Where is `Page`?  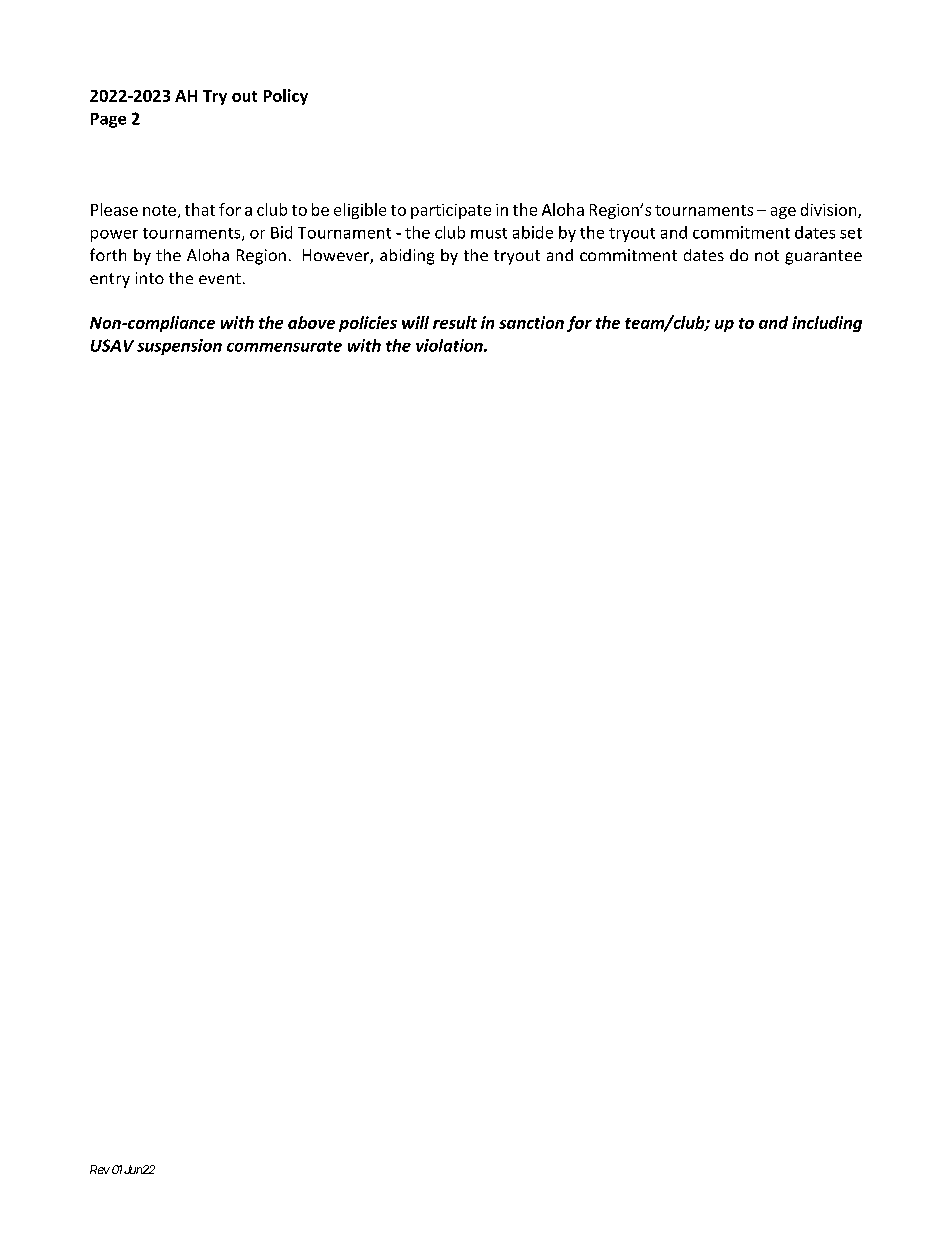
Page is located at coordinates (108, 120).
